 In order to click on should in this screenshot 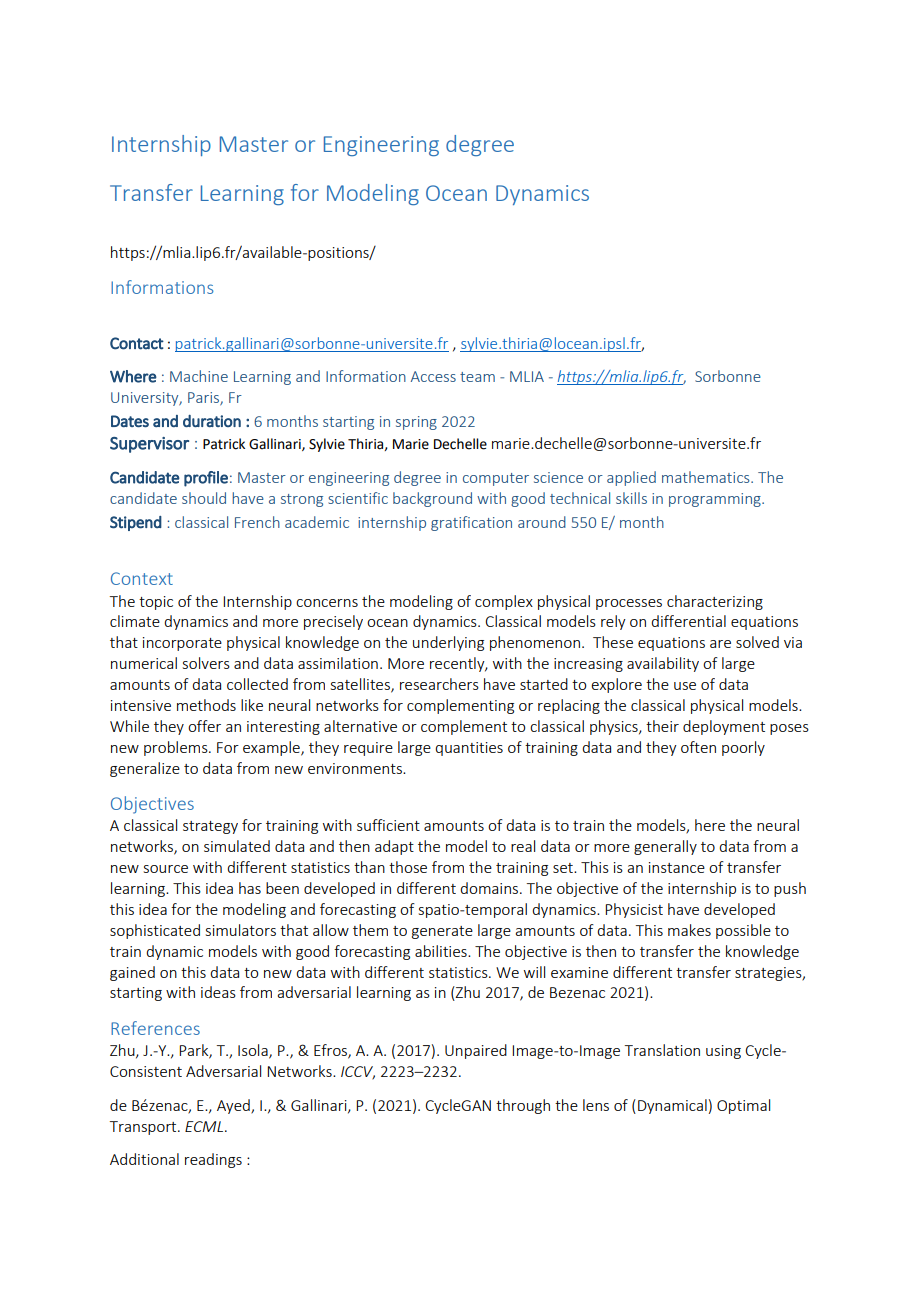, I will do `click(204, 498)`.
